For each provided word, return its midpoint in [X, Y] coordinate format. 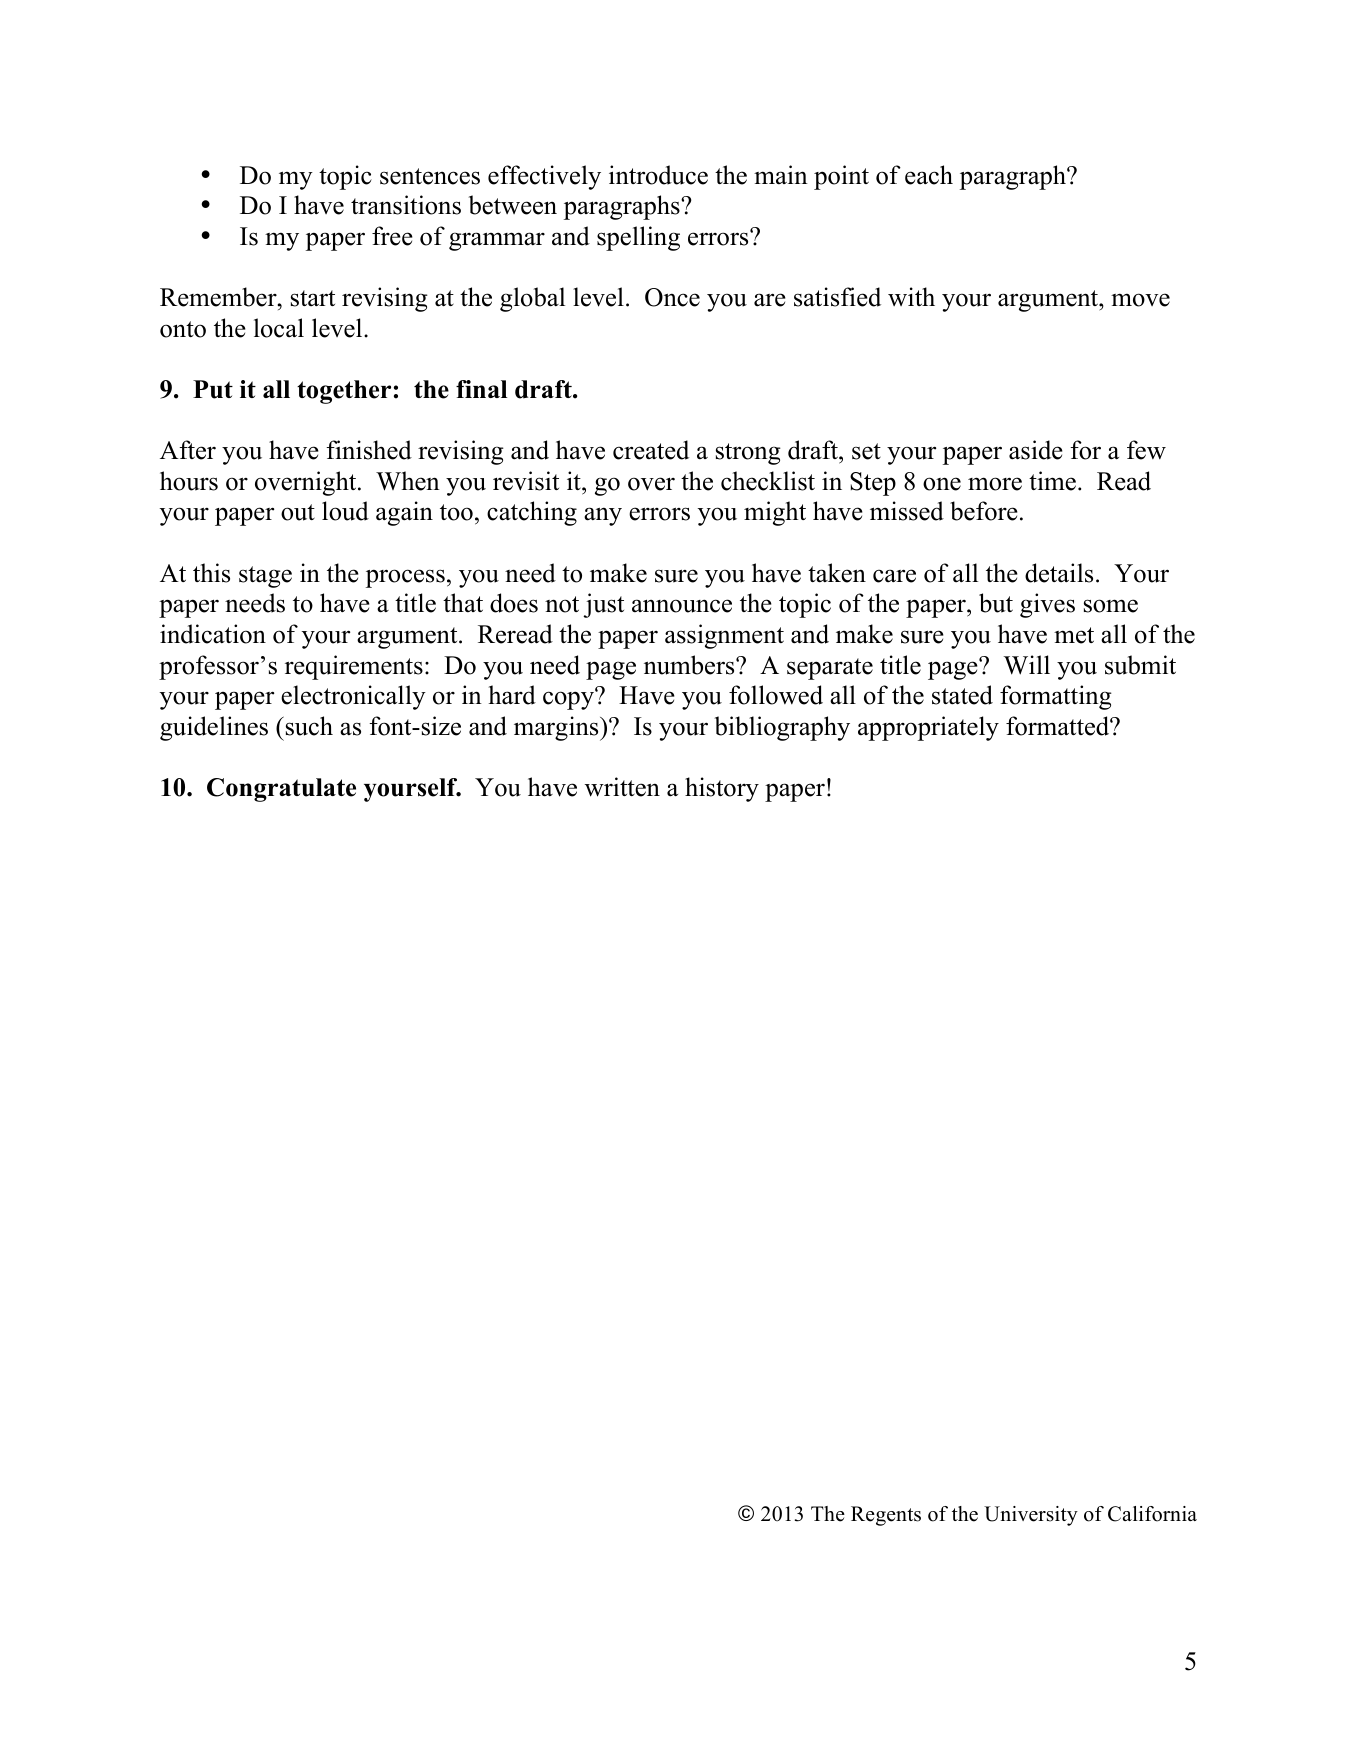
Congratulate [281, 790]
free [392, 236]
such [308, 726]
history [722, 789]
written [622, 787]
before [984, 511]
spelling [638, 238]
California [1152, 1514]
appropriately [928, 728]
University [1031, 1516]
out [298, 512]
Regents [886, 1516]
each [929, 175]
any [603, 516]
